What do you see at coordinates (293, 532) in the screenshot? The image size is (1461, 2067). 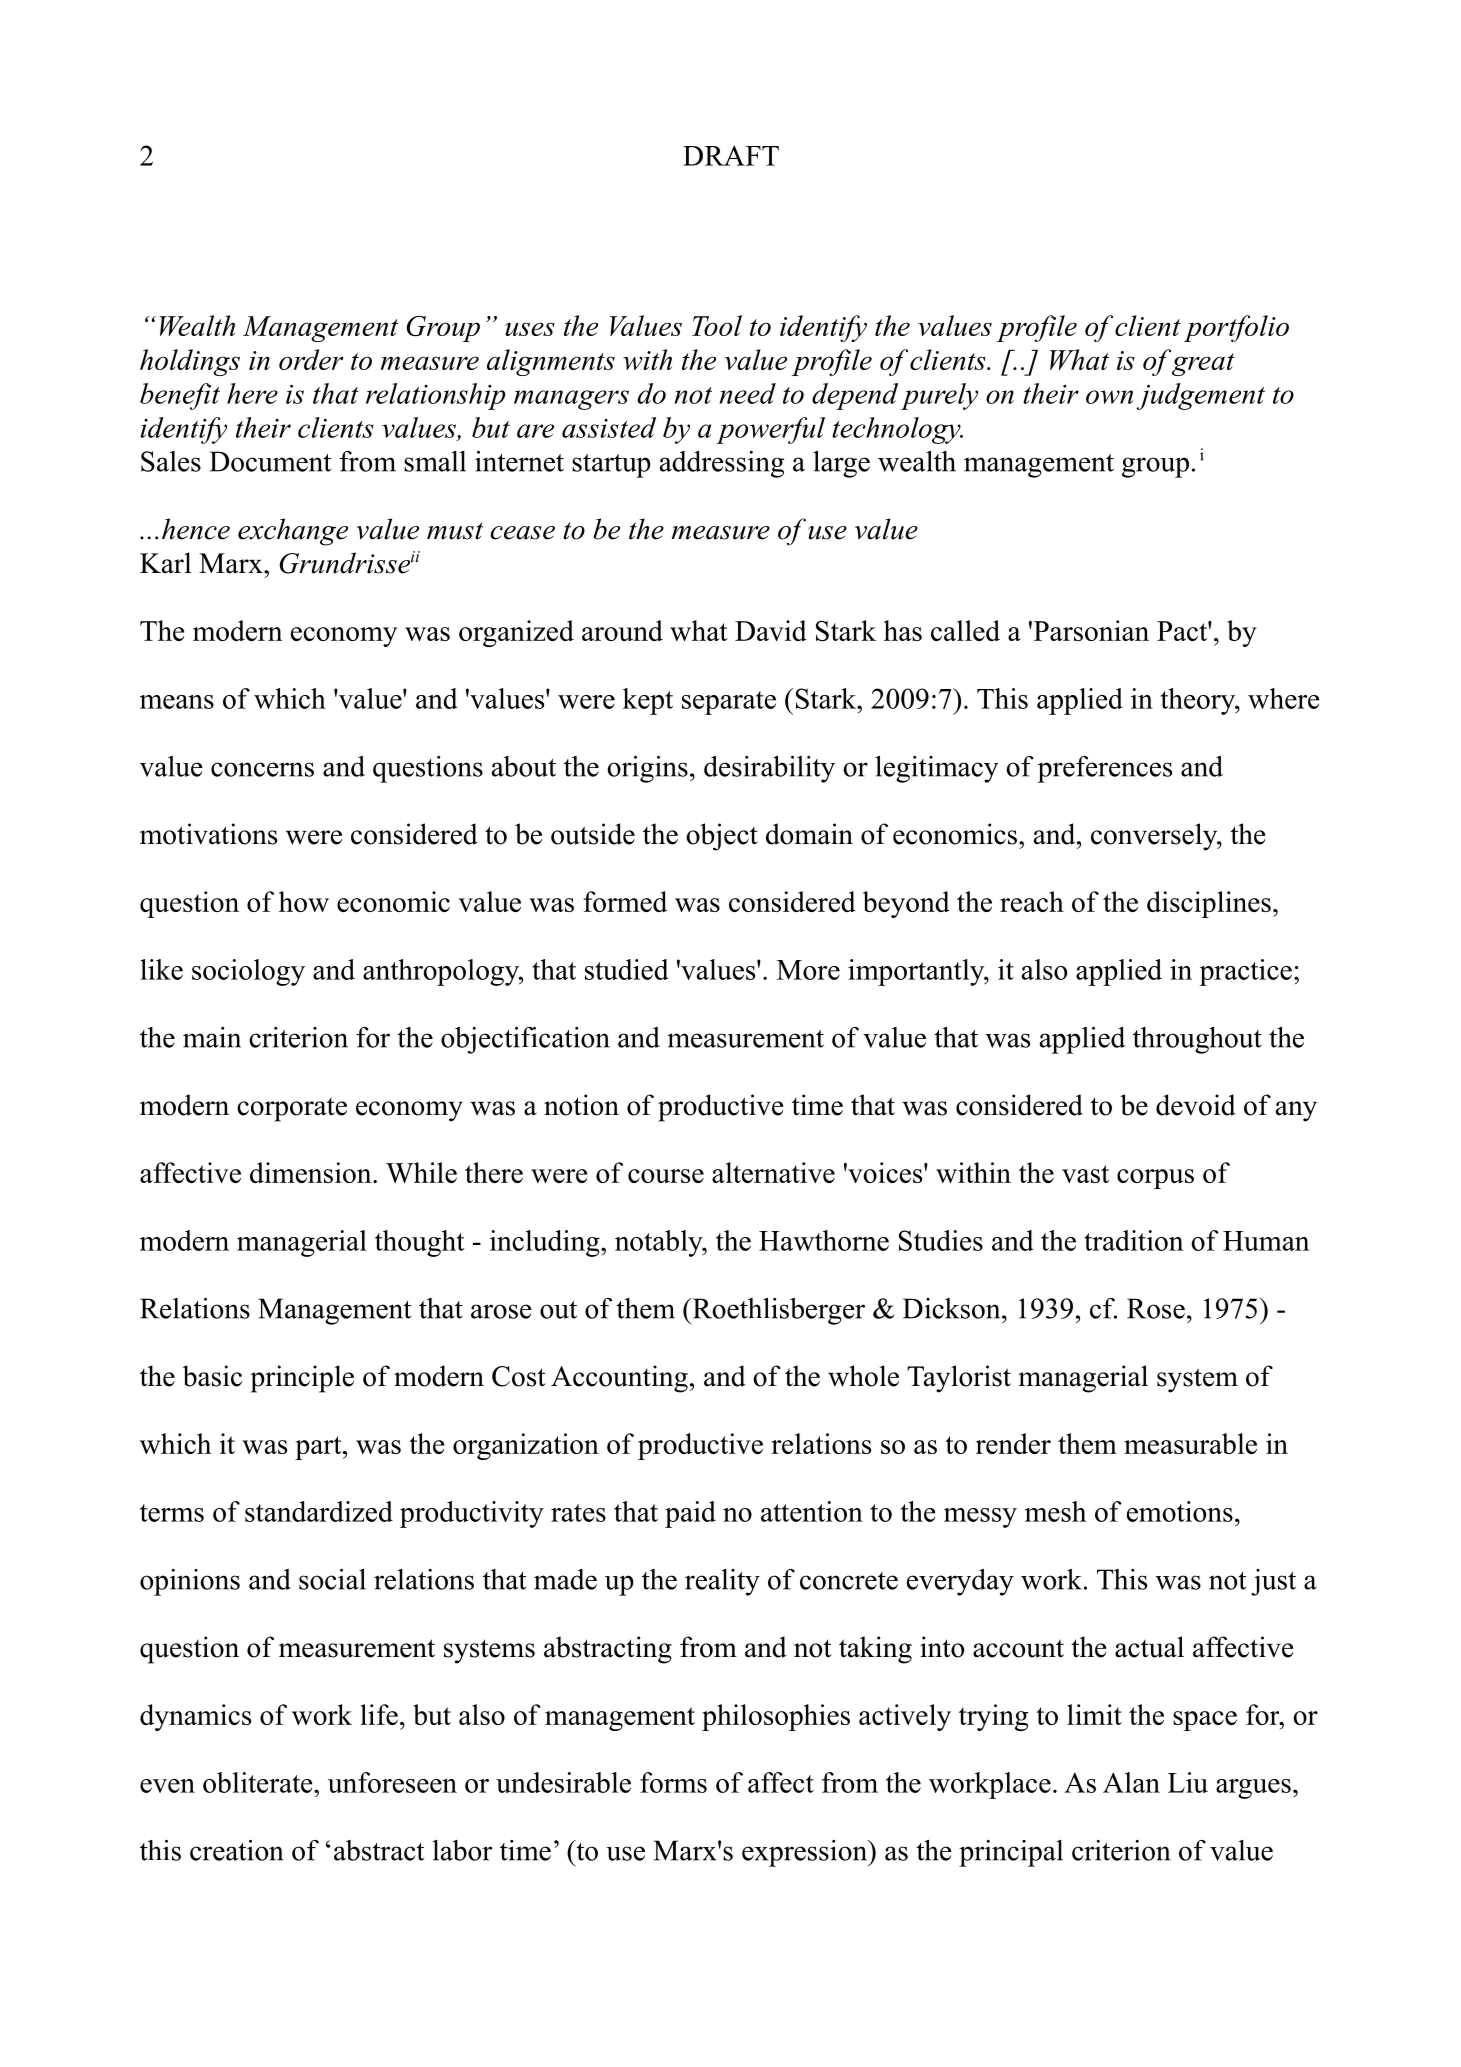 I see `exchange` at bounding box center [293, 532].
